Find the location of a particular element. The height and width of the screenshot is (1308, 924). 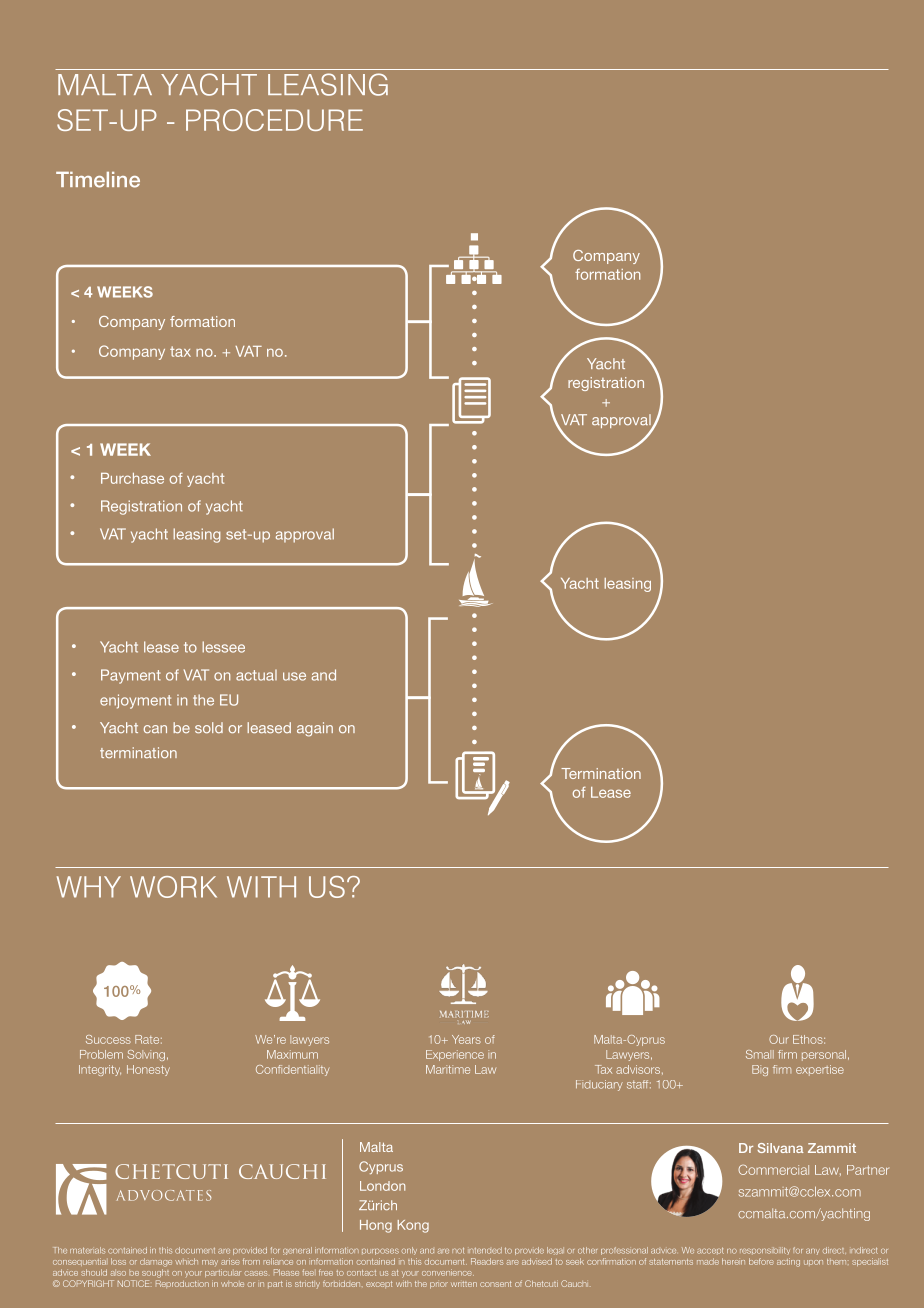

again is located at coordinates (315, 729).
